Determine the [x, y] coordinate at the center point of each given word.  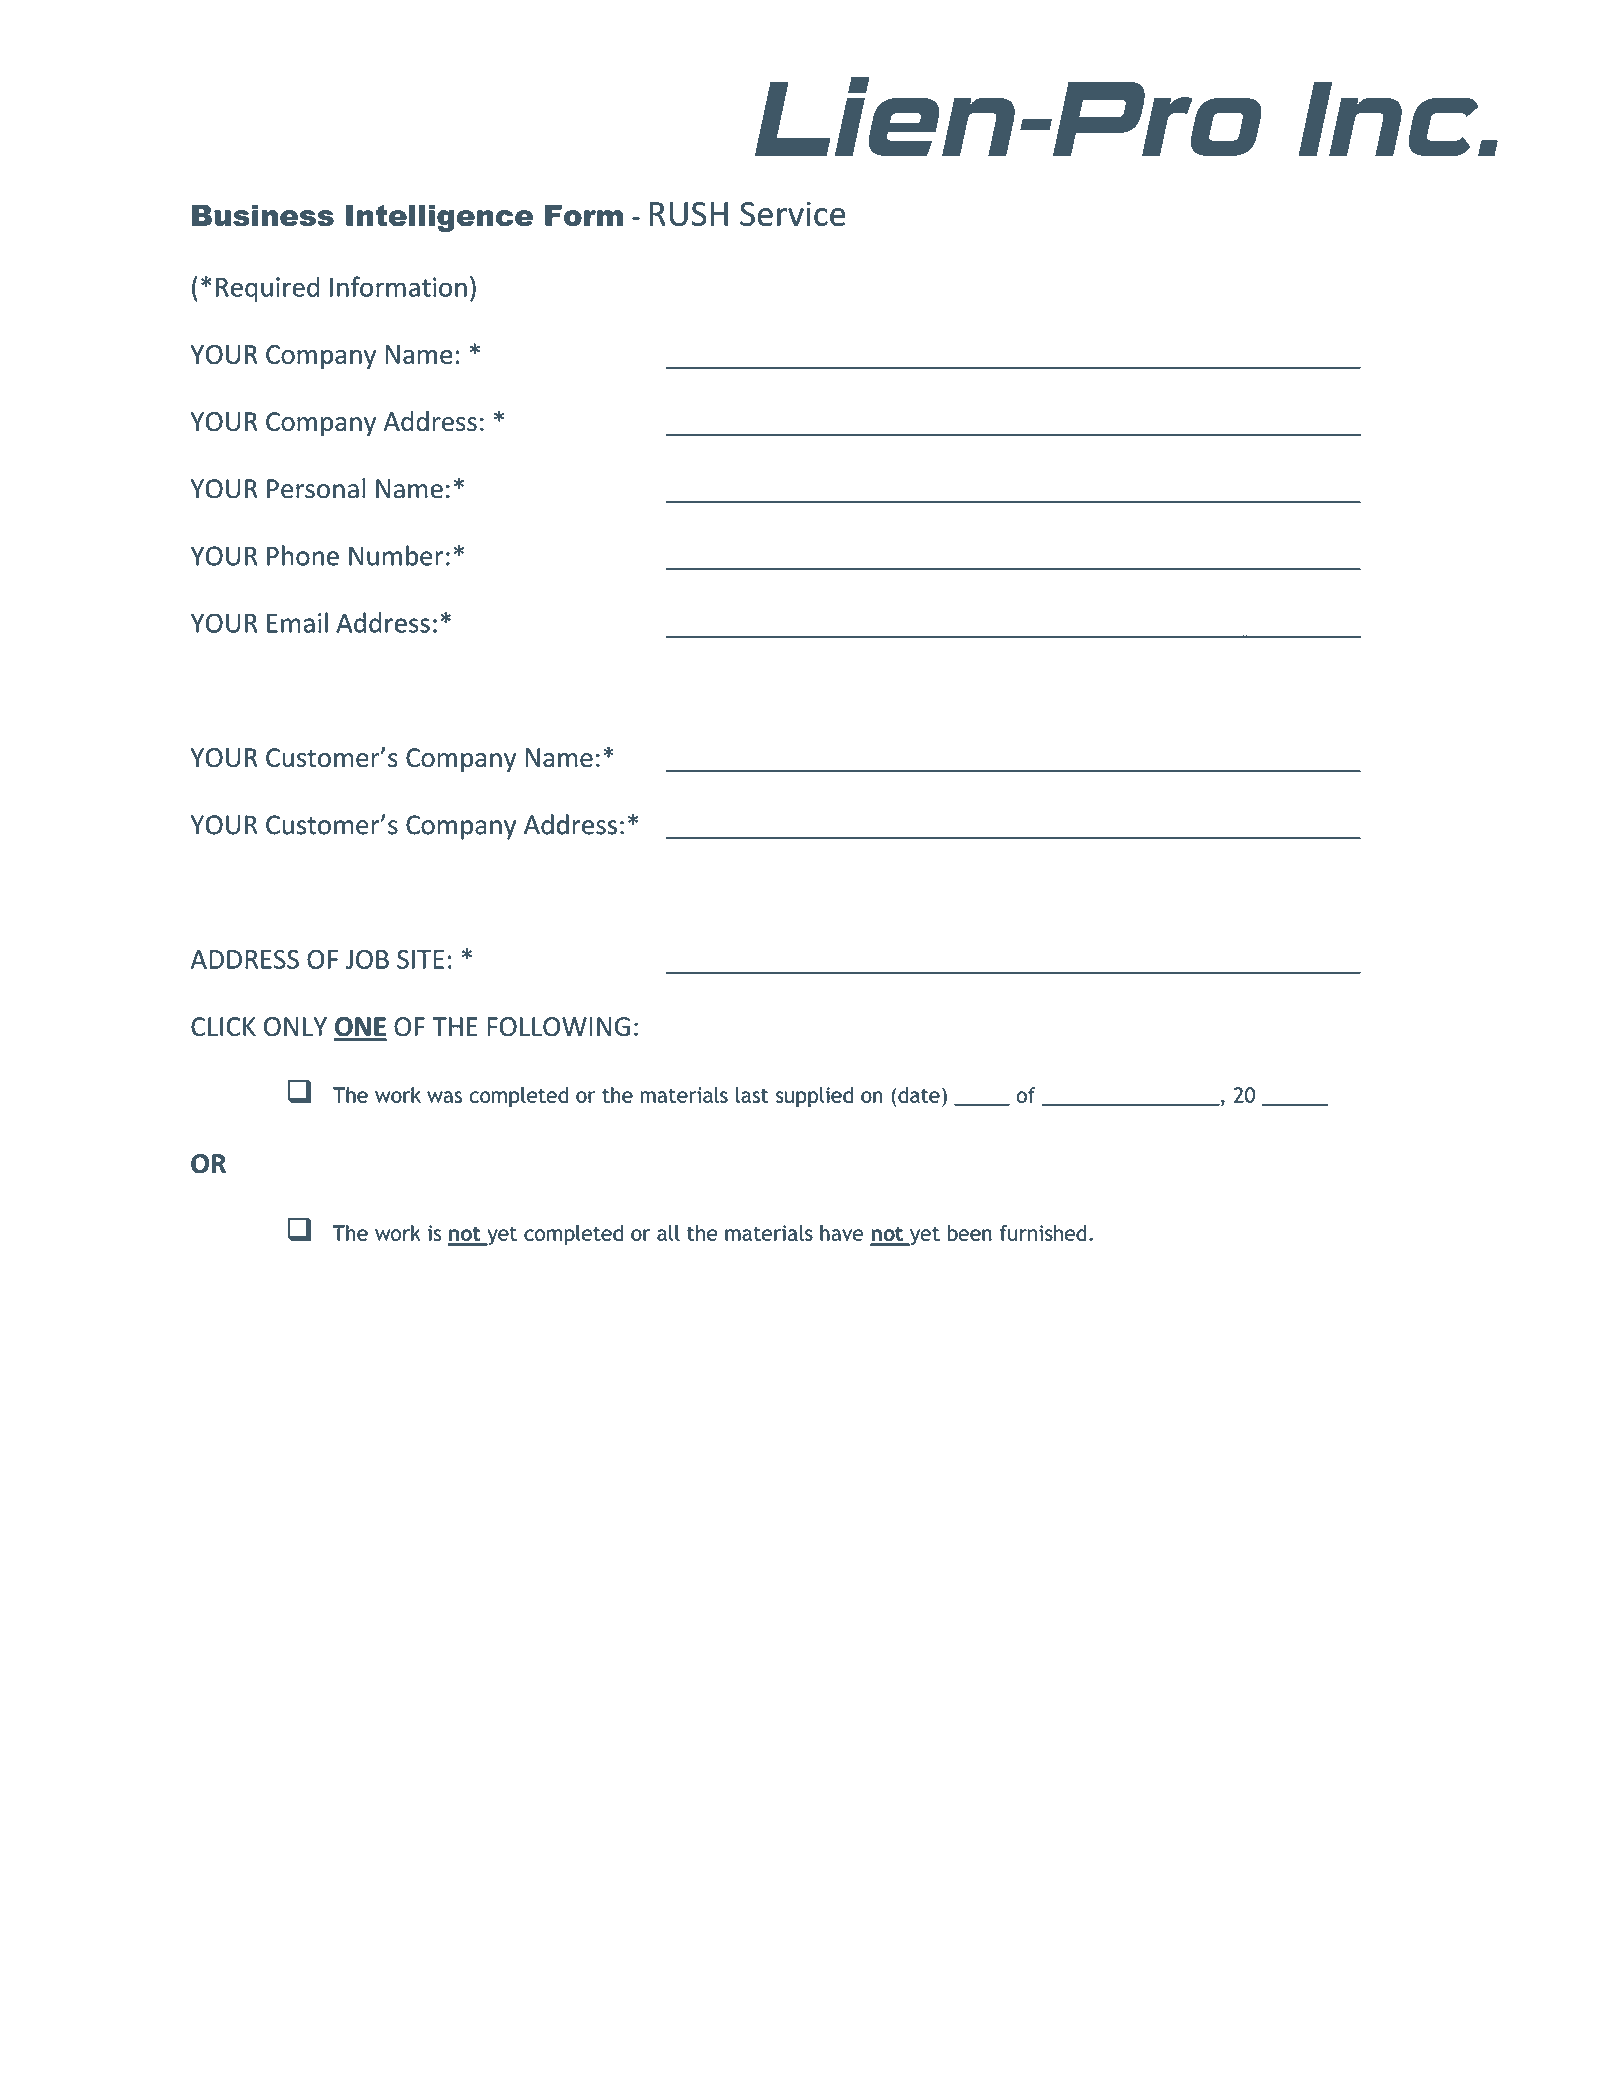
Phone [303, 555]
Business [263, 215]
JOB [367, 959]
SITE [420, 959]
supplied [814, 1097]
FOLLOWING [558, 1026]
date [919, 1095]
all [668, 1233]
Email [297, 622]
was [444, 1097]
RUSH [688, 214]
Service [793, 213]
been [970, 1233]
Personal [316, 488]
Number [396, 555]
